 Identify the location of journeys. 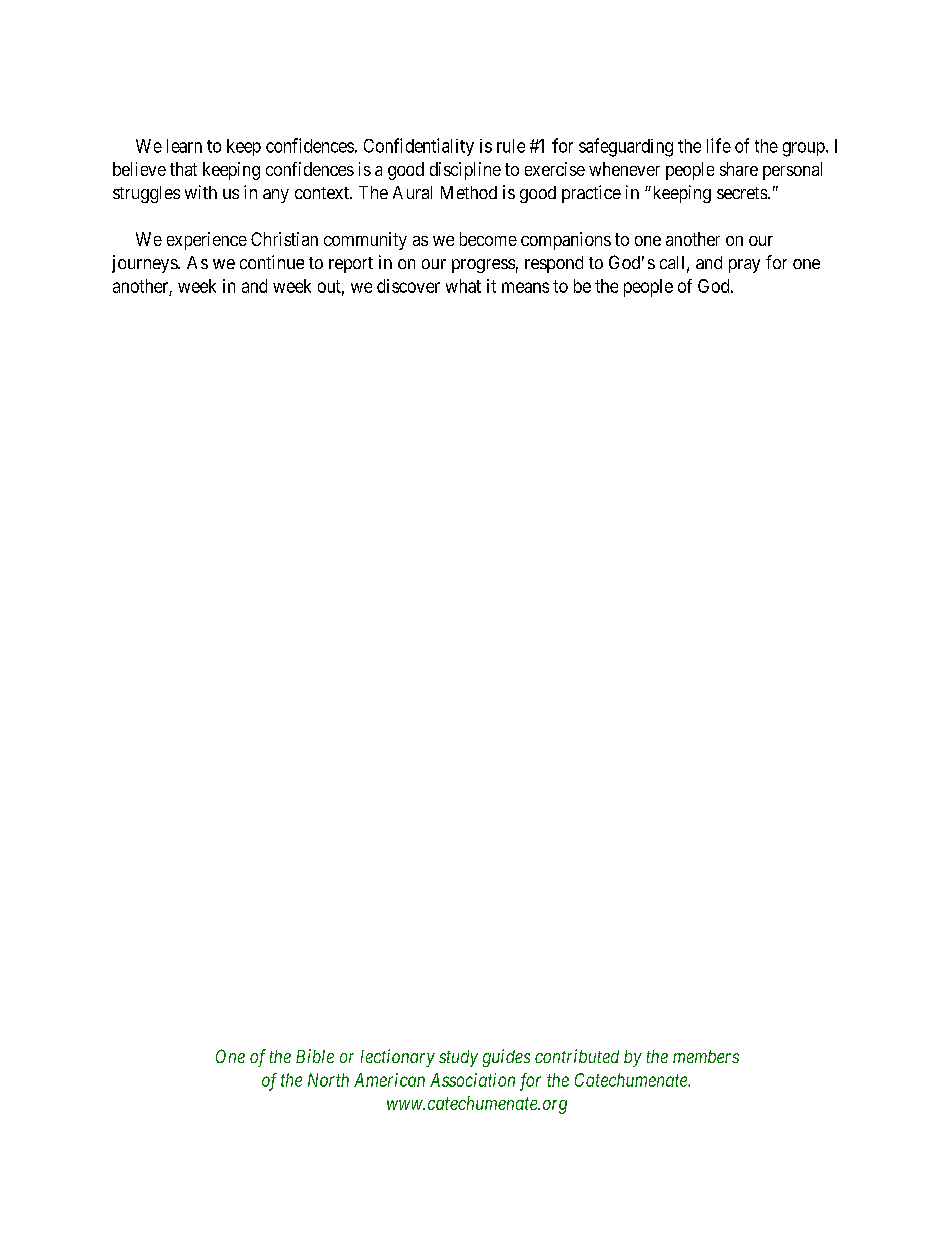
(145, 264).
